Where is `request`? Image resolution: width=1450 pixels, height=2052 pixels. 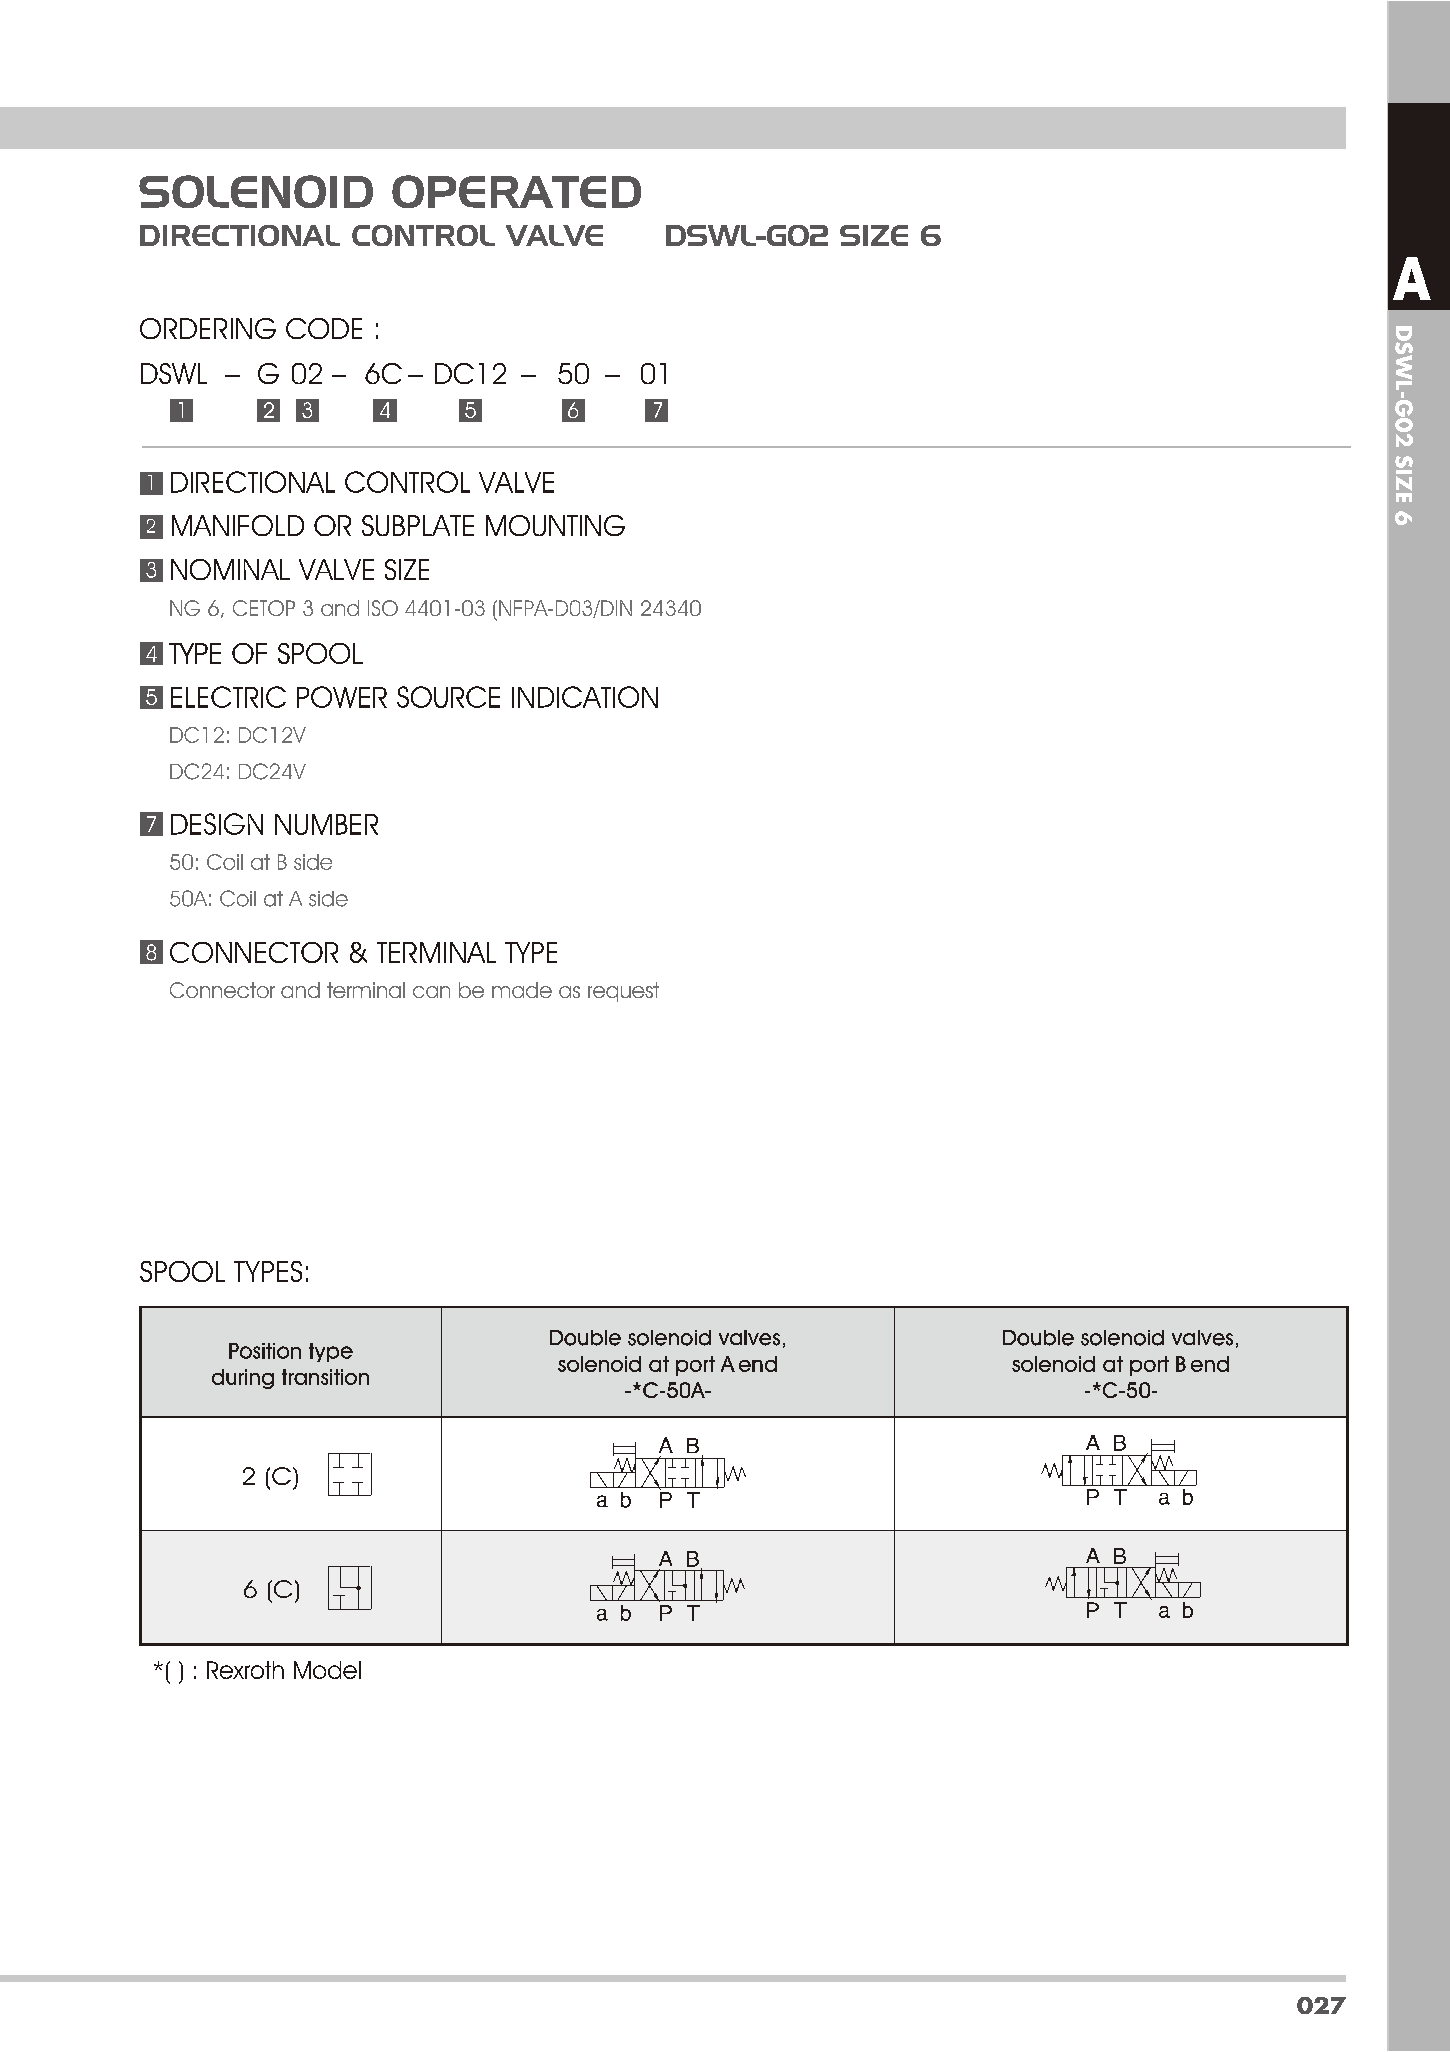 request is located at coordinates (623, 992).
